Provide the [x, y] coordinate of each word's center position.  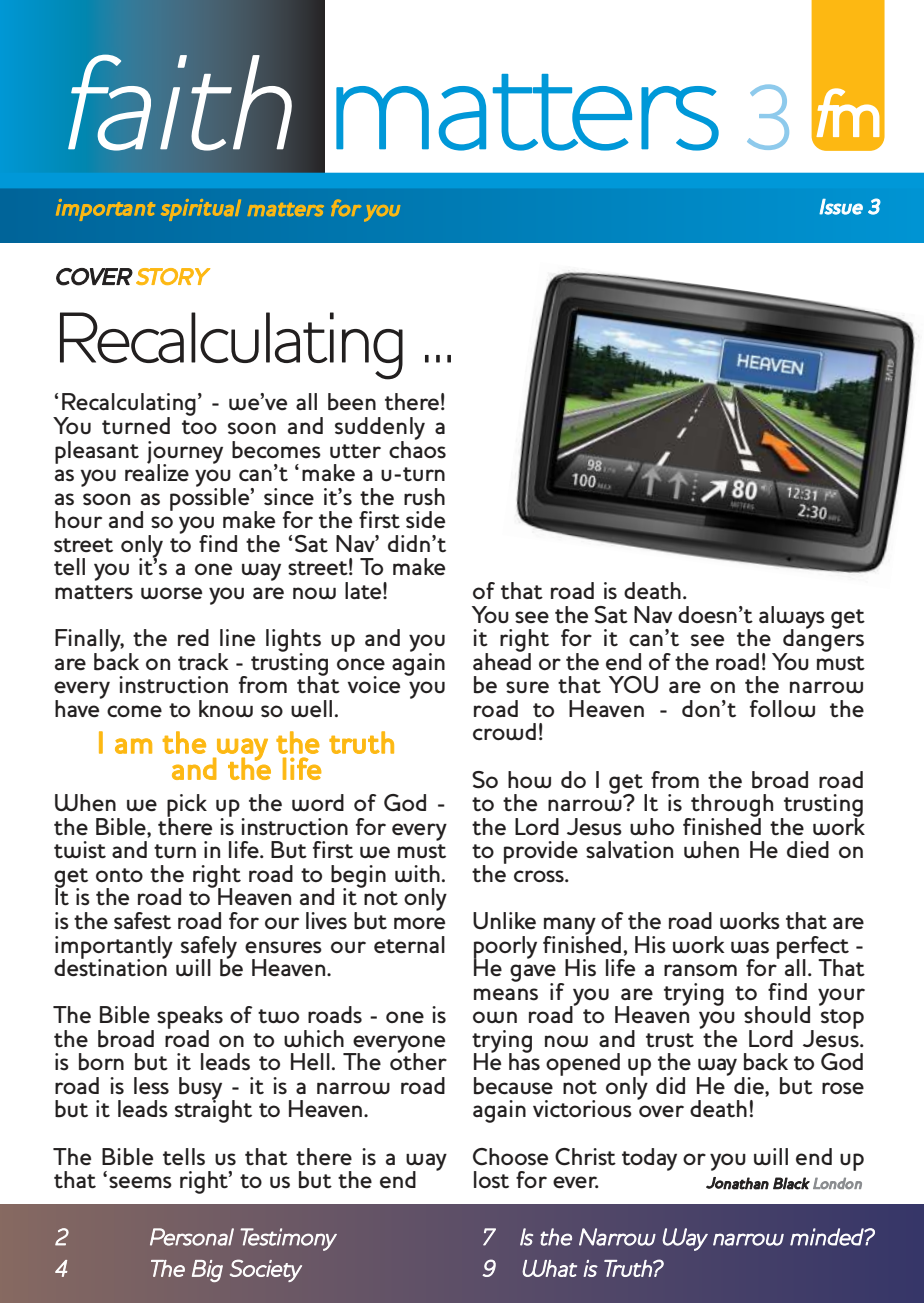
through [731, 806]
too [199, 427]
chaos [417, 448]
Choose [510, 1157]
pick [187, 806]
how [529, 779]
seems [140, 1182]
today [649, 1159]
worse [171, 593]
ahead [502, 660]
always [792, 618]
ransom [700, 970]
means [506, 994]
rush [424, 497]
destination [110, 967]
